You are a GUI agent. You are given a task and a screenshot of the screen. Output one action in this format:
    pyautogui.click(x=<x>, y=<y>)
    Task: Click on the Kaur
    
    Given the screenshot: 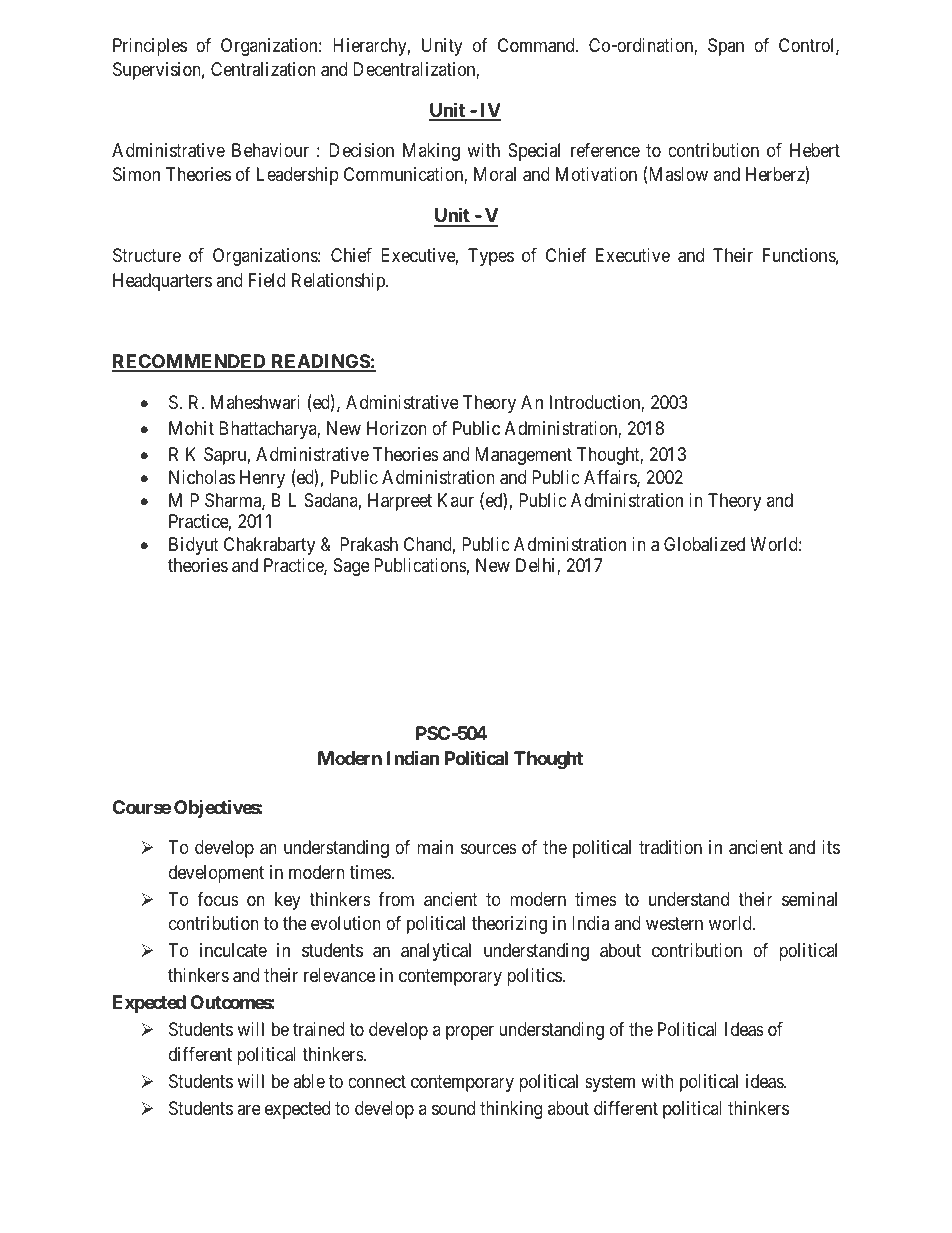 What is the action you would take?
    pyautogui.click(x=456, y=500)
